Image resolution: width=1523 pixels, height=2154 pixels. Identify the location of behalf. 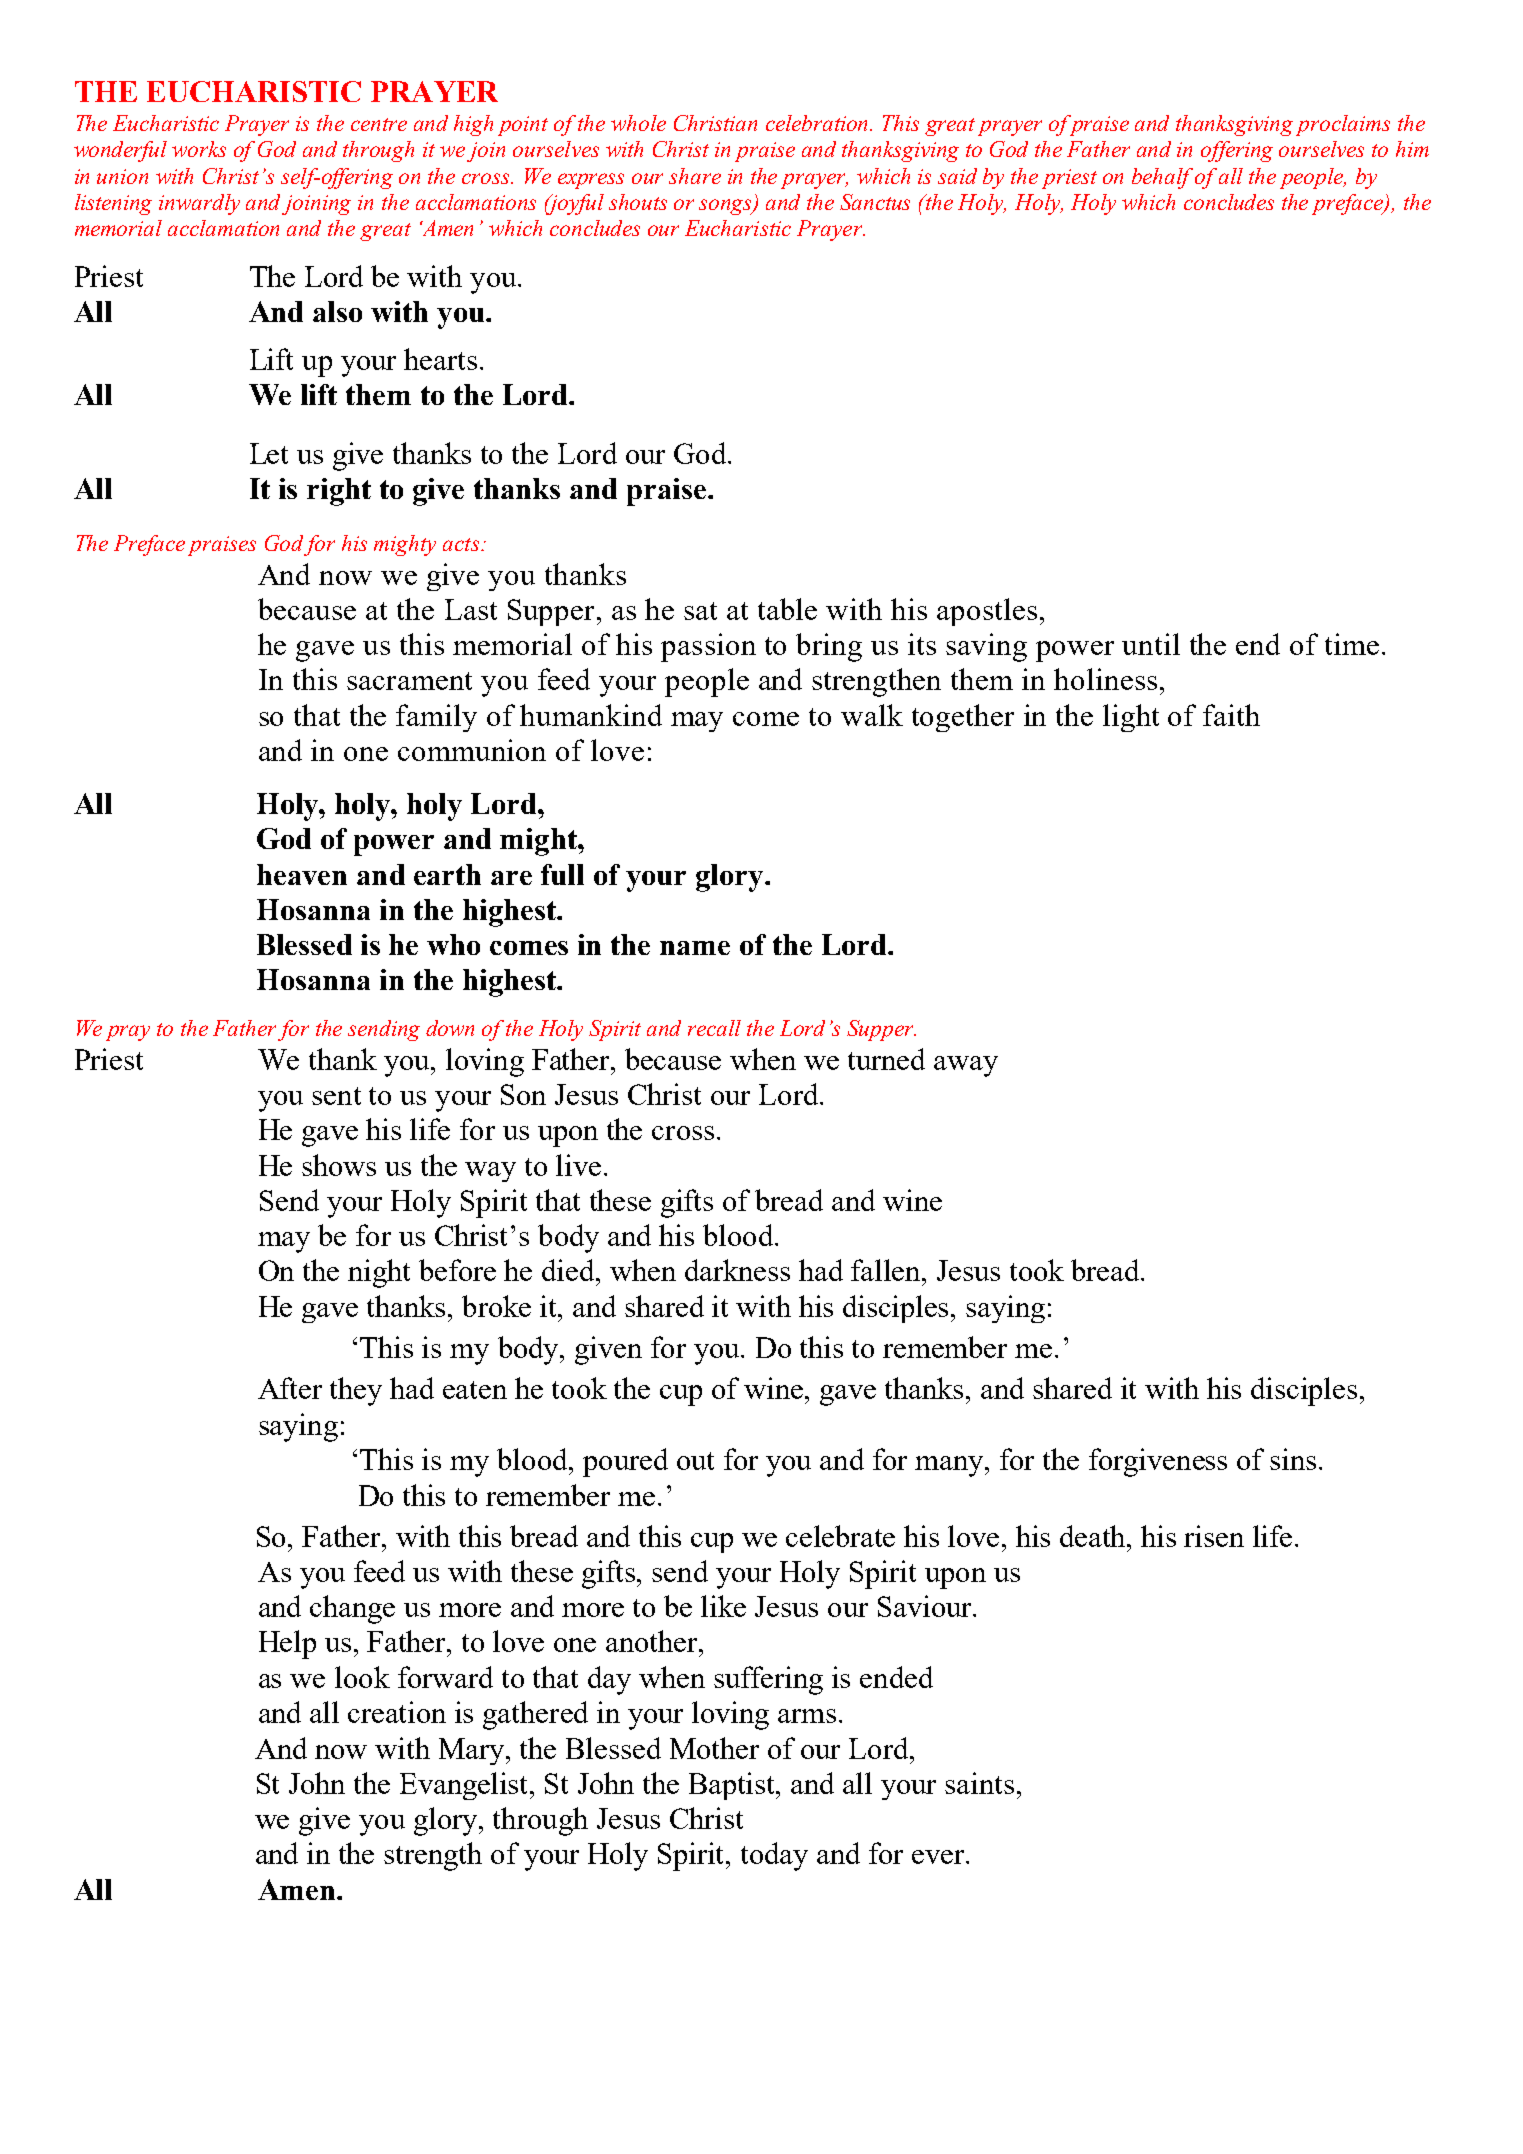
(1162, 178).
